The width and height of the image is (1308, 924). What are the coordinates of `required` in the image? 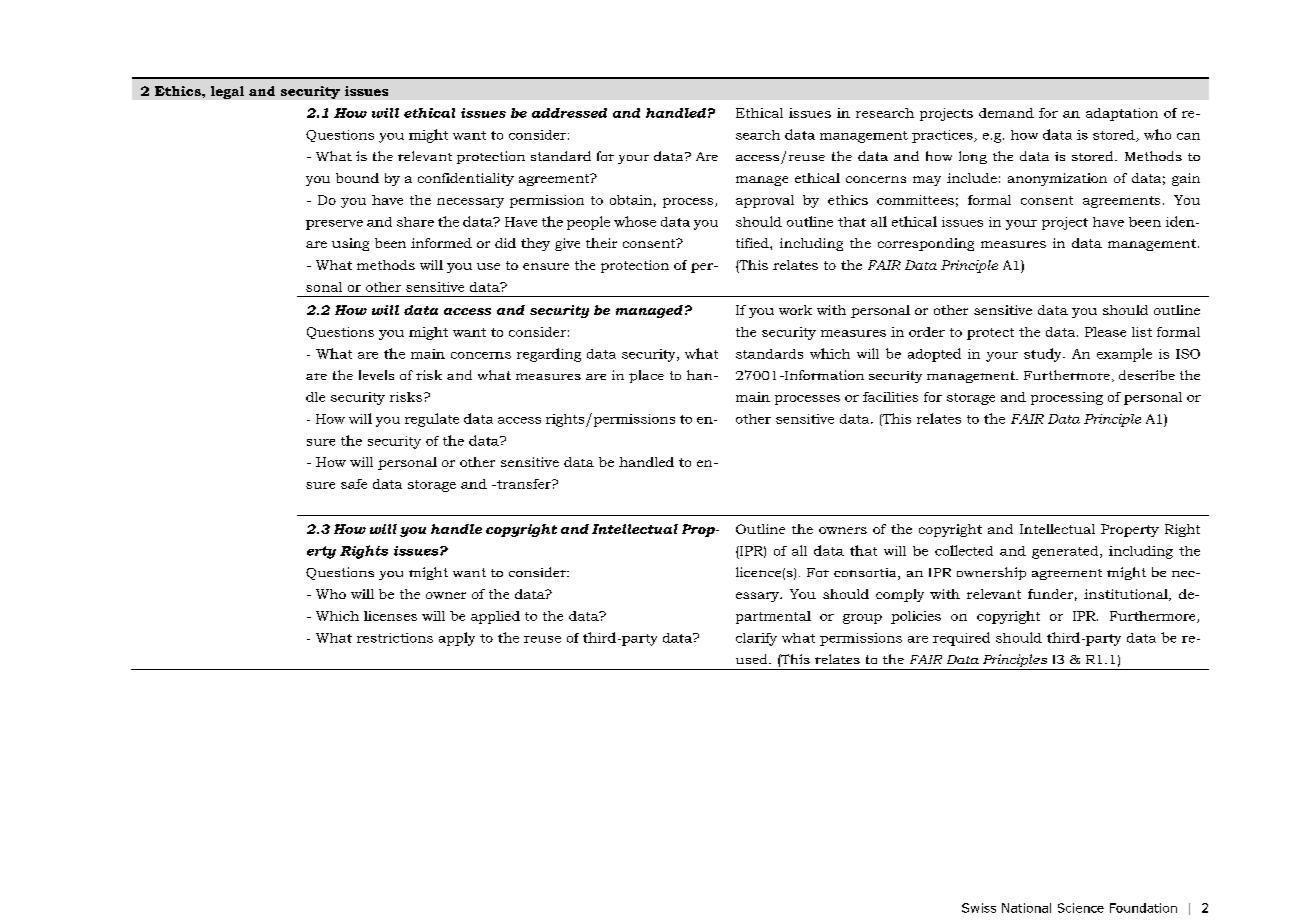 It's located at (961, 639).
